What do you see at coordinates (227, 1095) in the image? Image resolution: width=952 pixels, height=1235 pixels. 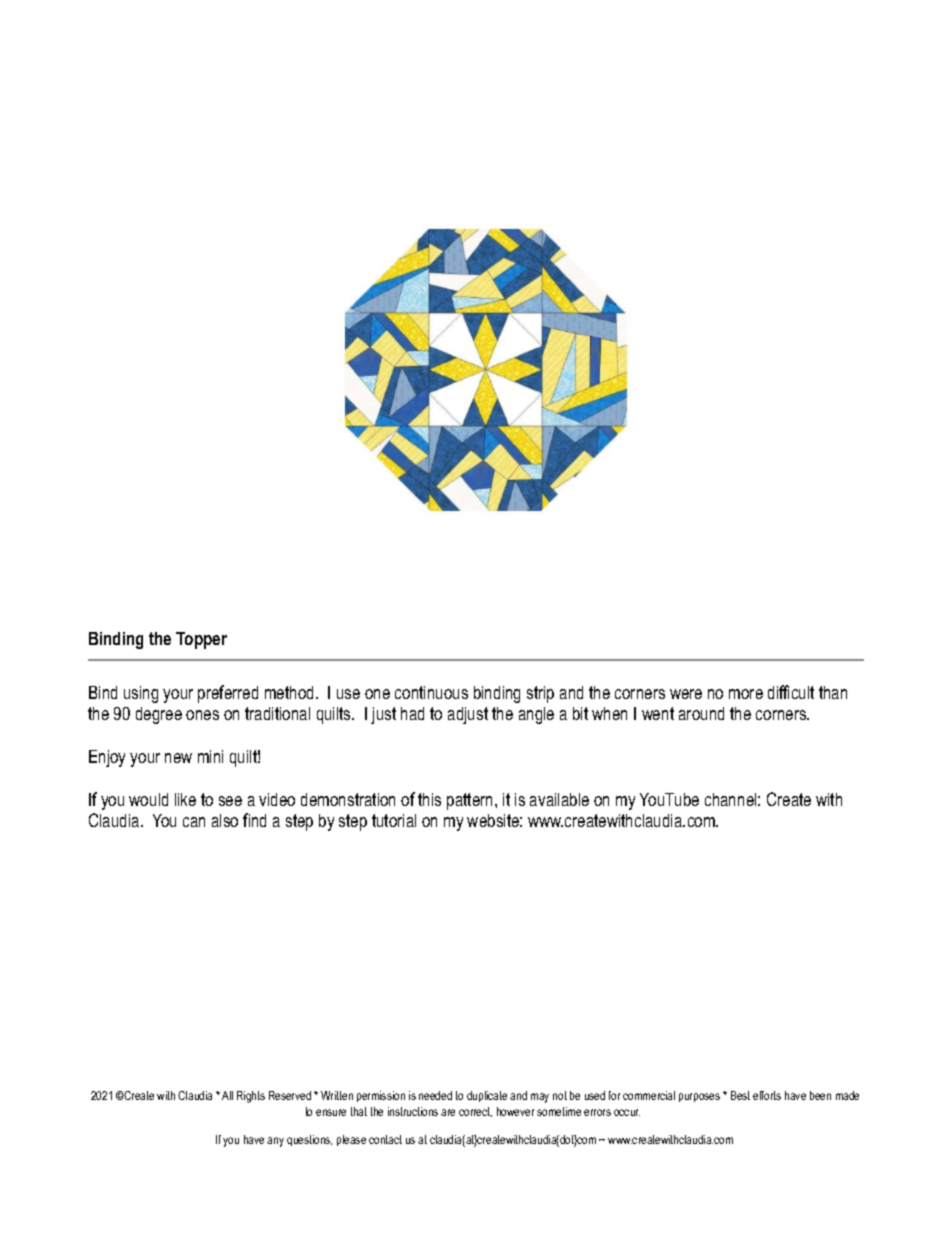 I see `All` at bounding box center [227, 1095].
